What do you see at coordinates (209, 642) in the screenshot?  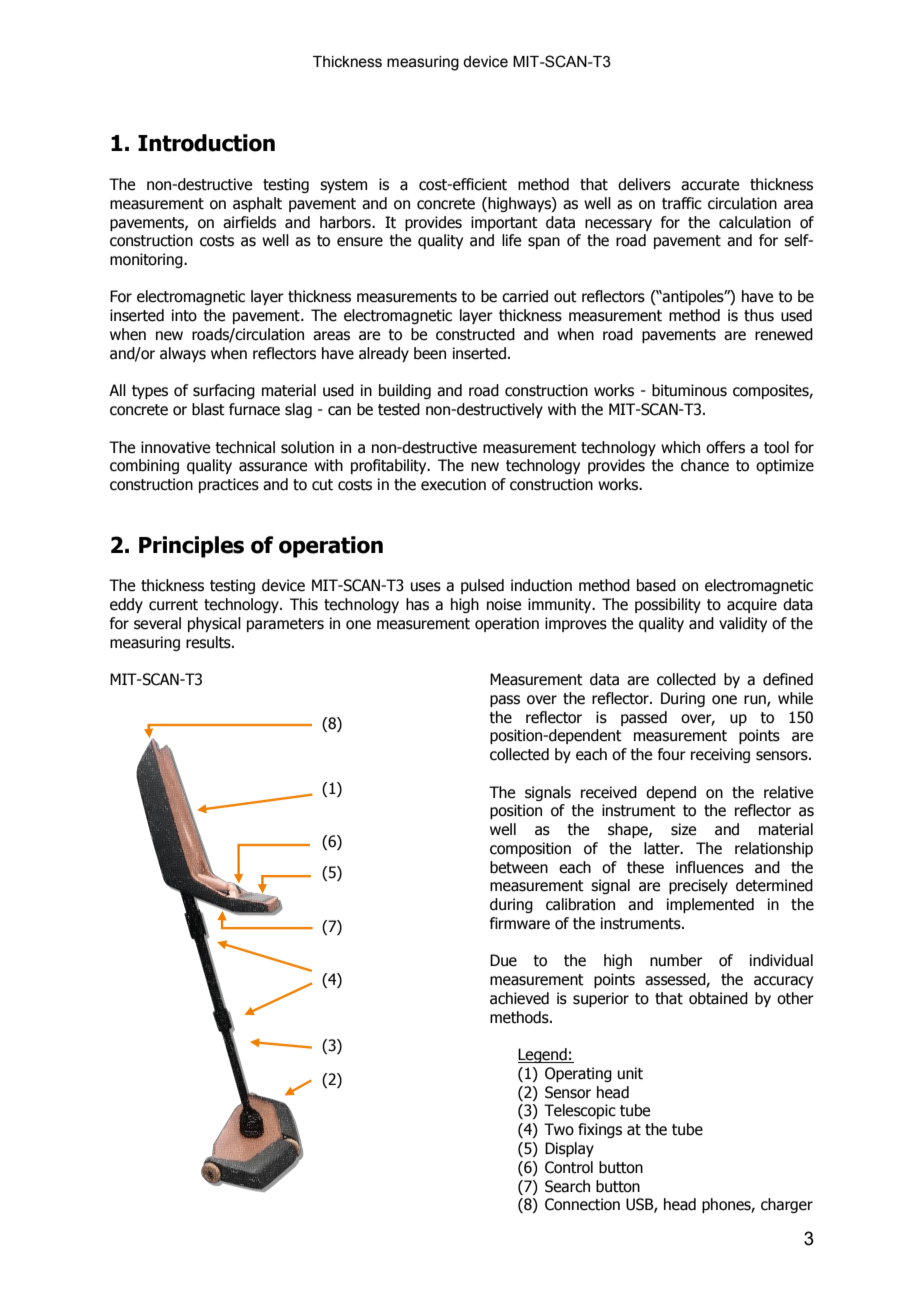 I see `results` at bounding box center [209, 642].
